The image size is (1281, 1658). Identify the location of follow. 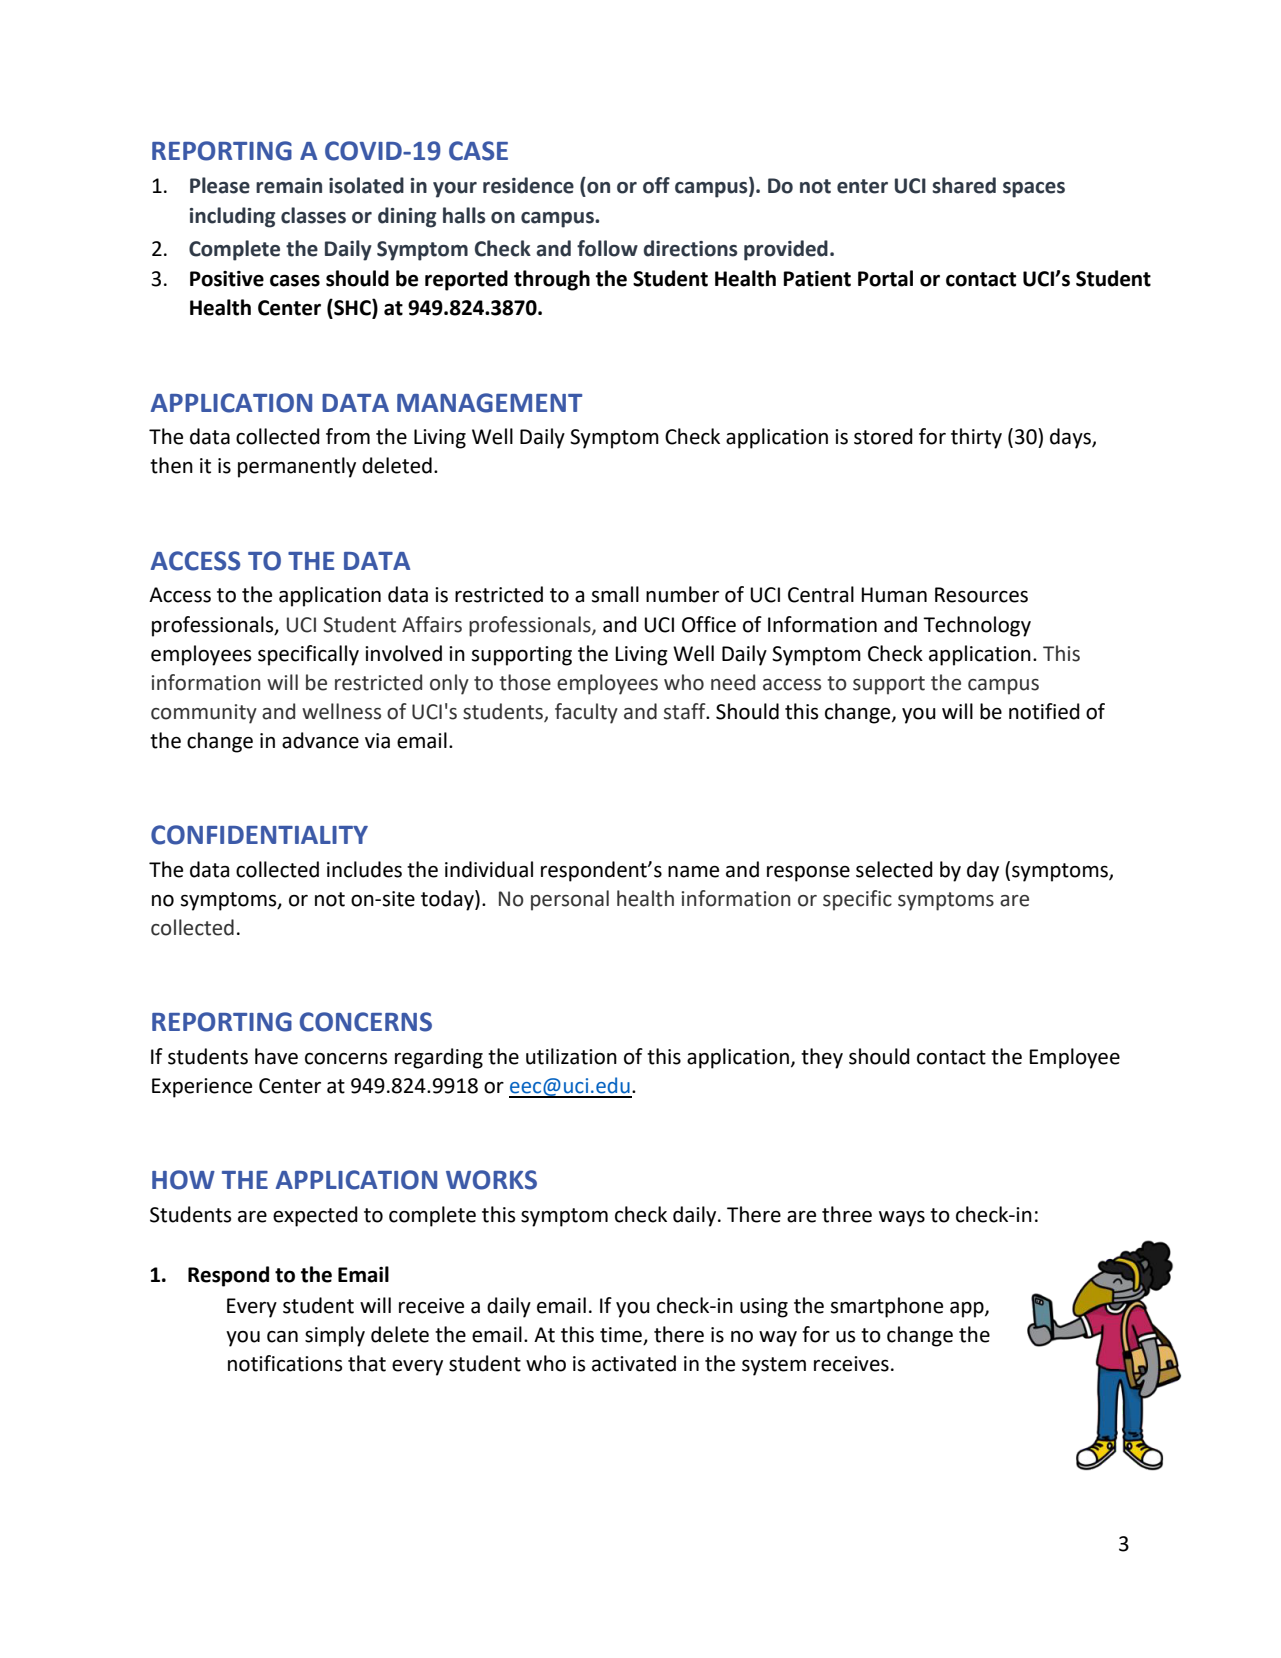
(607, 248).
